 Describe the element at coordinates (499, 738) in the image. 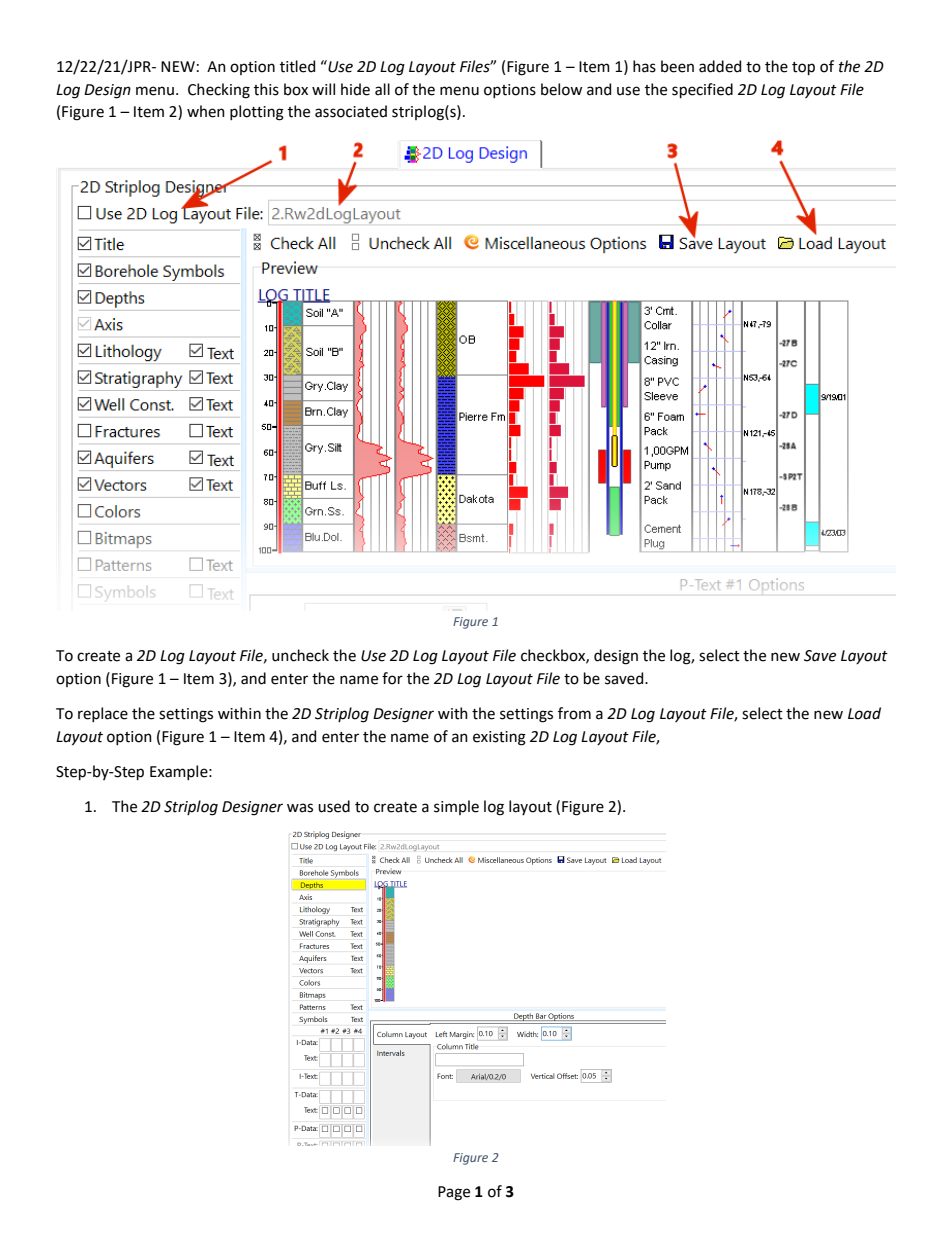

I see `existing` at that location.
